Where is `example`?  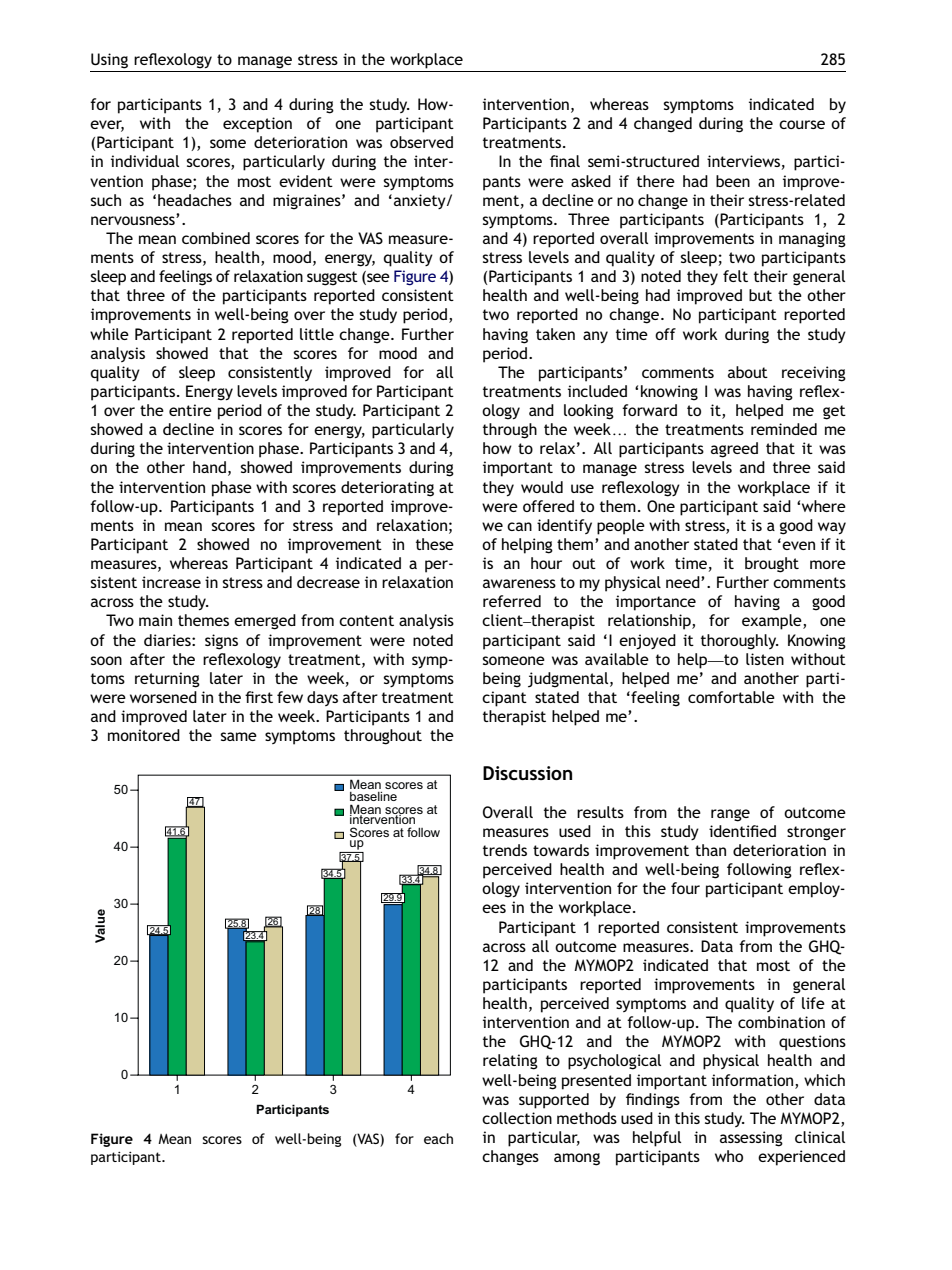
example is located at coordinates (773, 622).
